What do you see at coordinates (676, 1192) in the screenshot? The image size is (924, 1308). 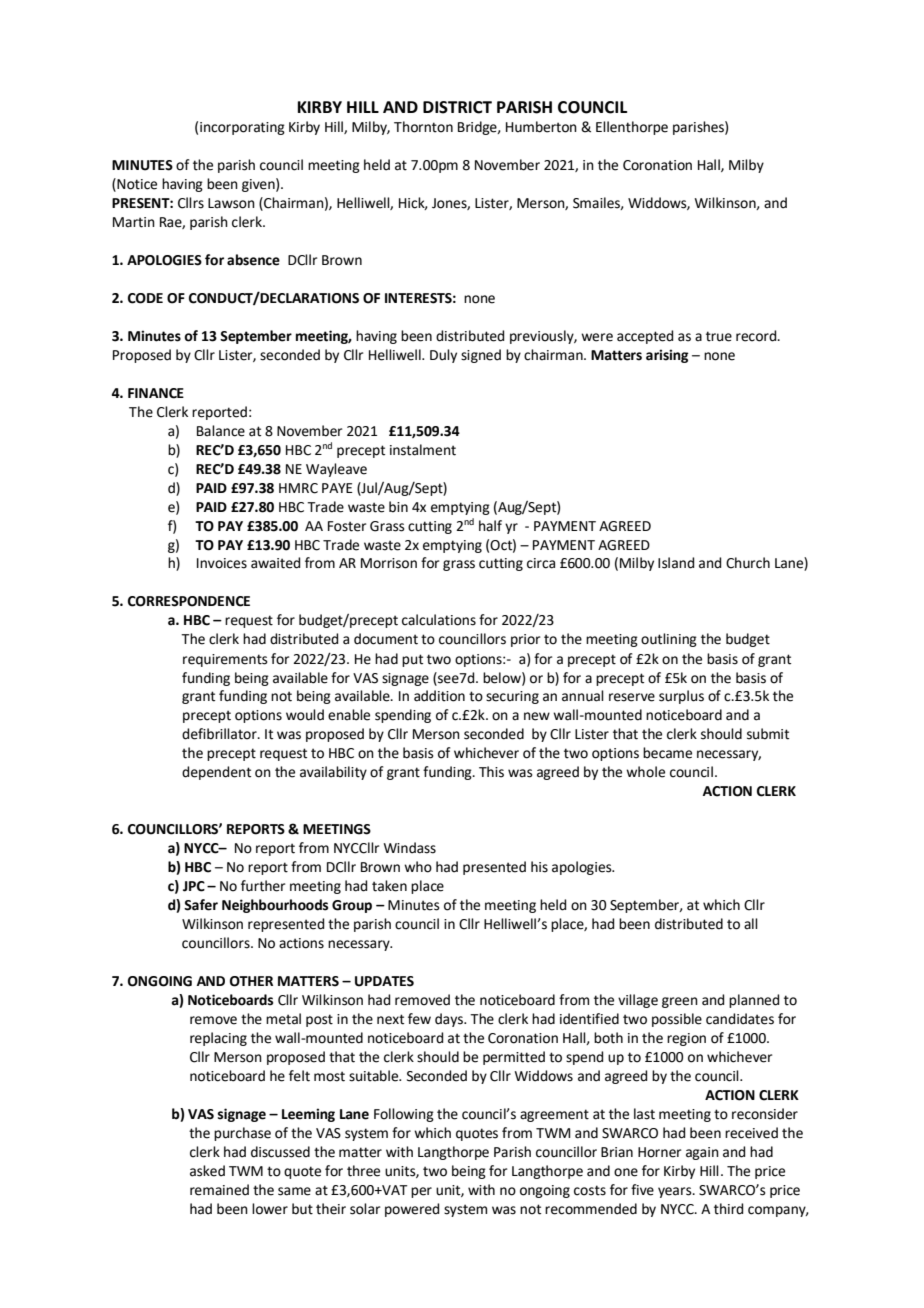 I see `years` at bounding box center [676, 1192].
